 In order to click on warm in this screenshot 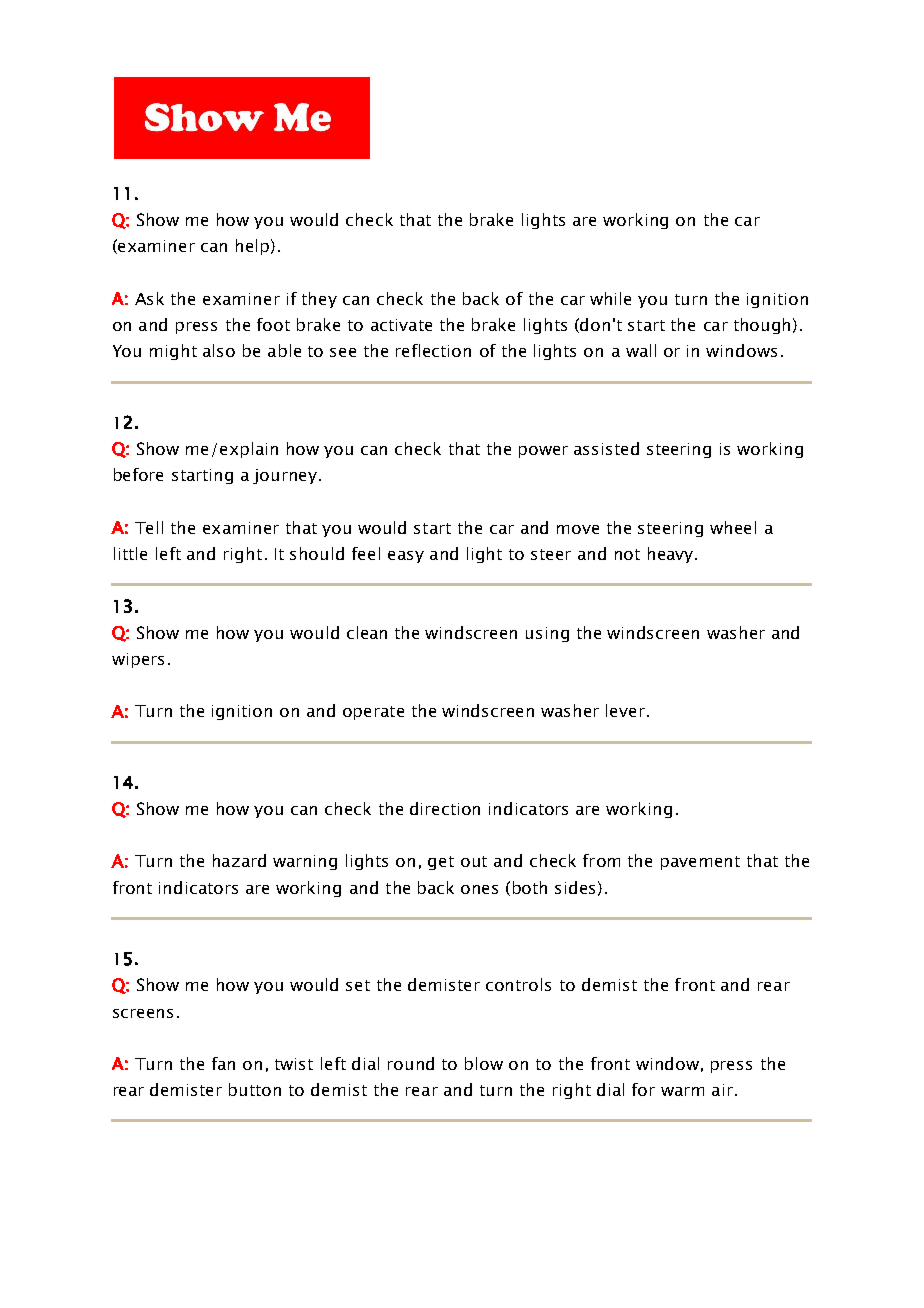, I will do `click(682, 1091)`.
